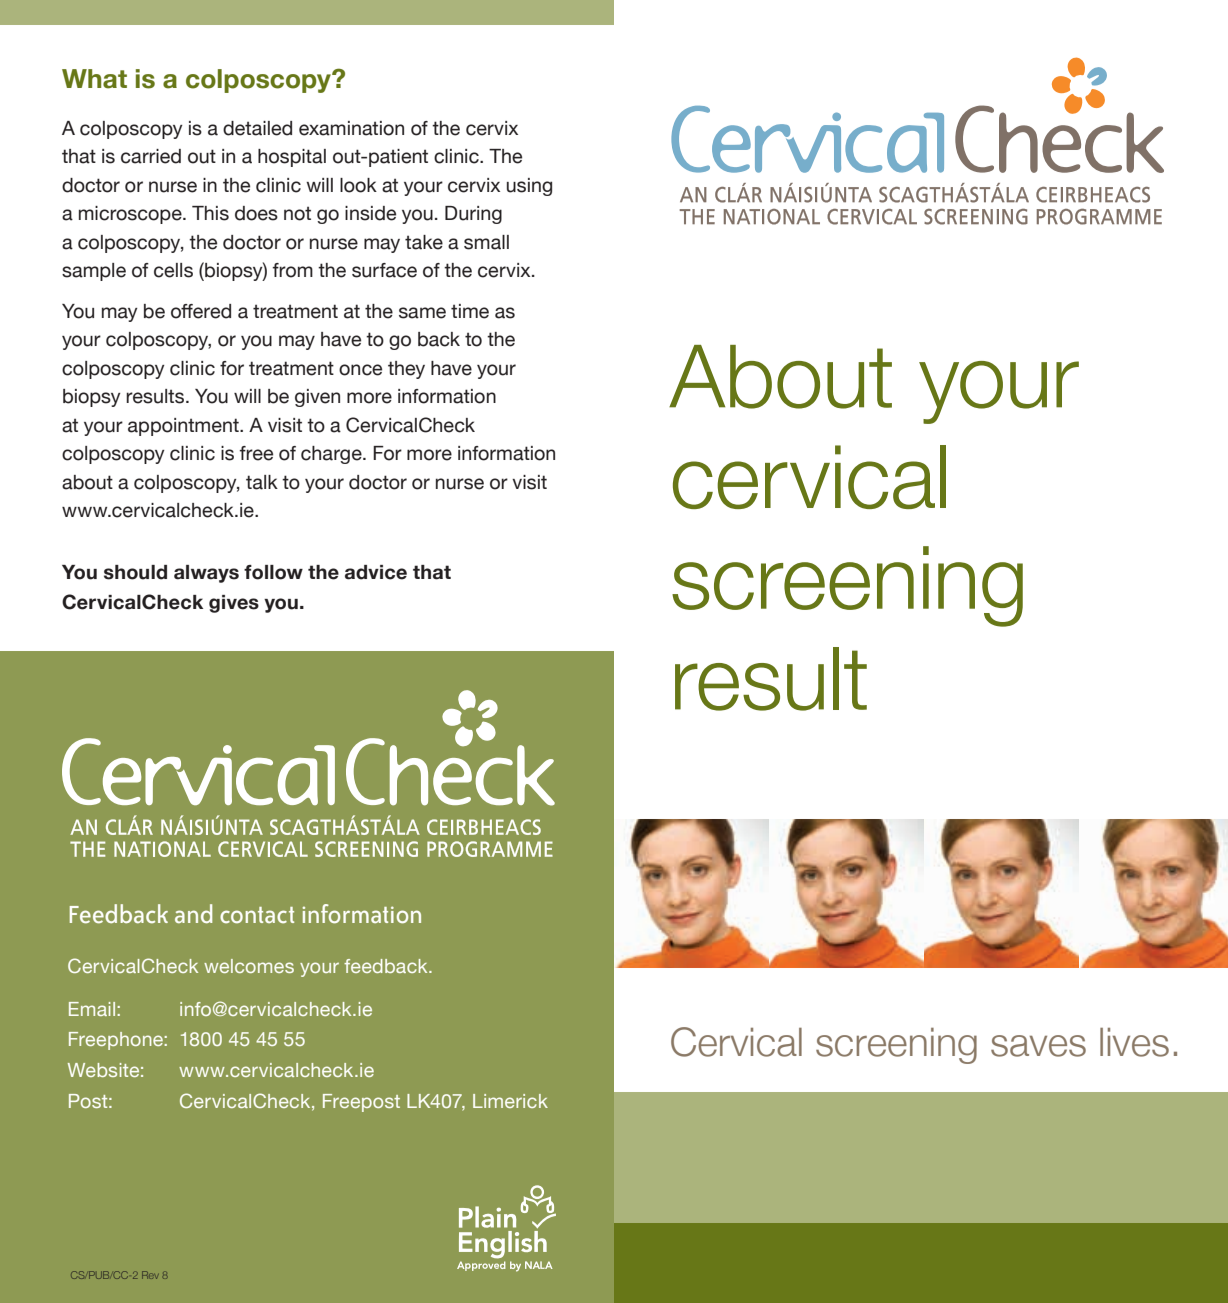 The width and height of the screenshot is (1228, 1303). I want to click on always, so click(206, 574).
